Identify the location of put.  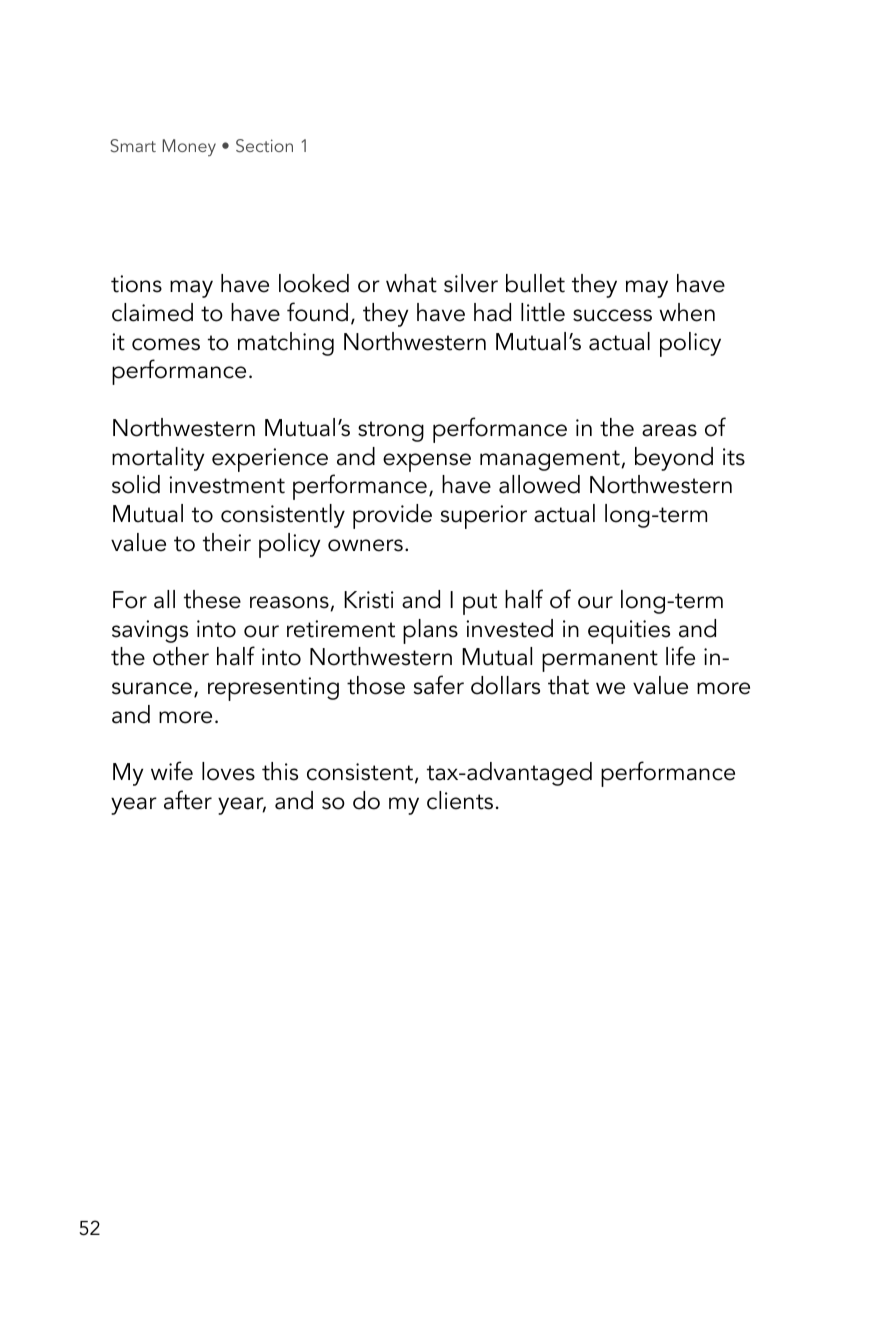
(480, 604).
